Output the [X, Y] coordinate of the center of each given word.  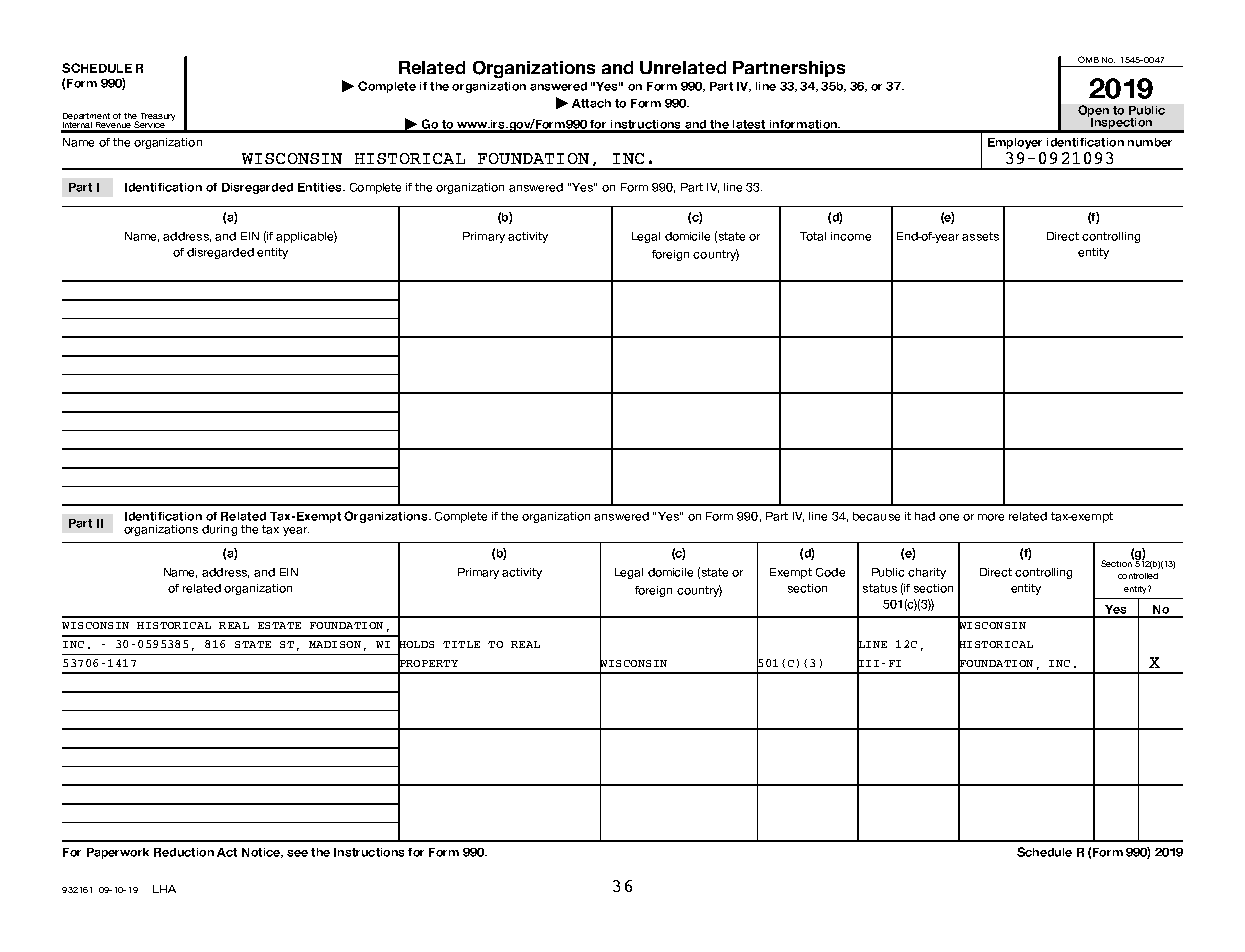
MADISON [335, 644]
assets [980, 236]
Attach [591, 103]
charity [927, 573]
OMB [1088, 59]
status [880, 588]
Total [813, 236]
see [297, 853]
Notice [262, 853]
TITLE [461, 644]
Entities [321, 187]
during [219, 530]
